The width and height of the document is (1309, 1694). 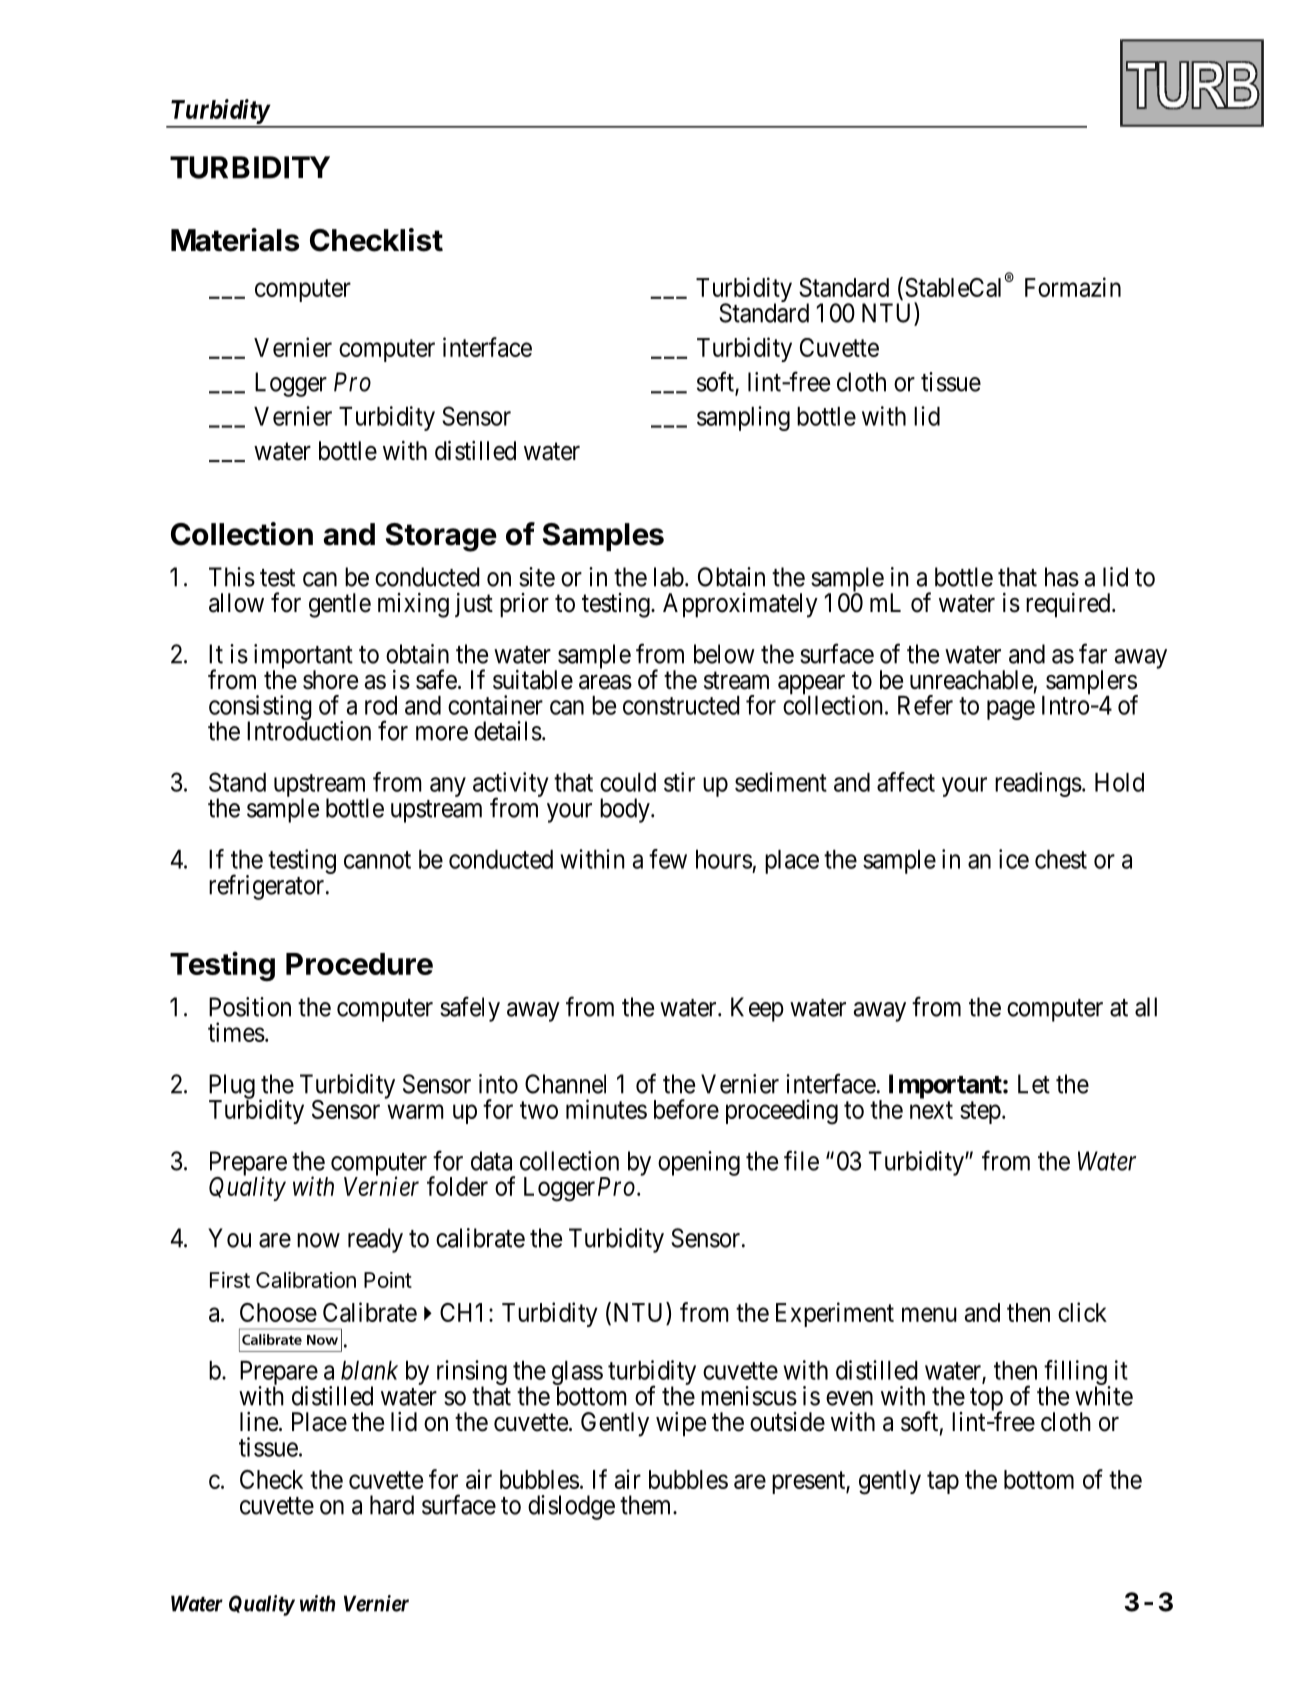 What do you see at coordinates (943, 1482) in the document?
I see `tap` at bounding box center [943, 1482].
